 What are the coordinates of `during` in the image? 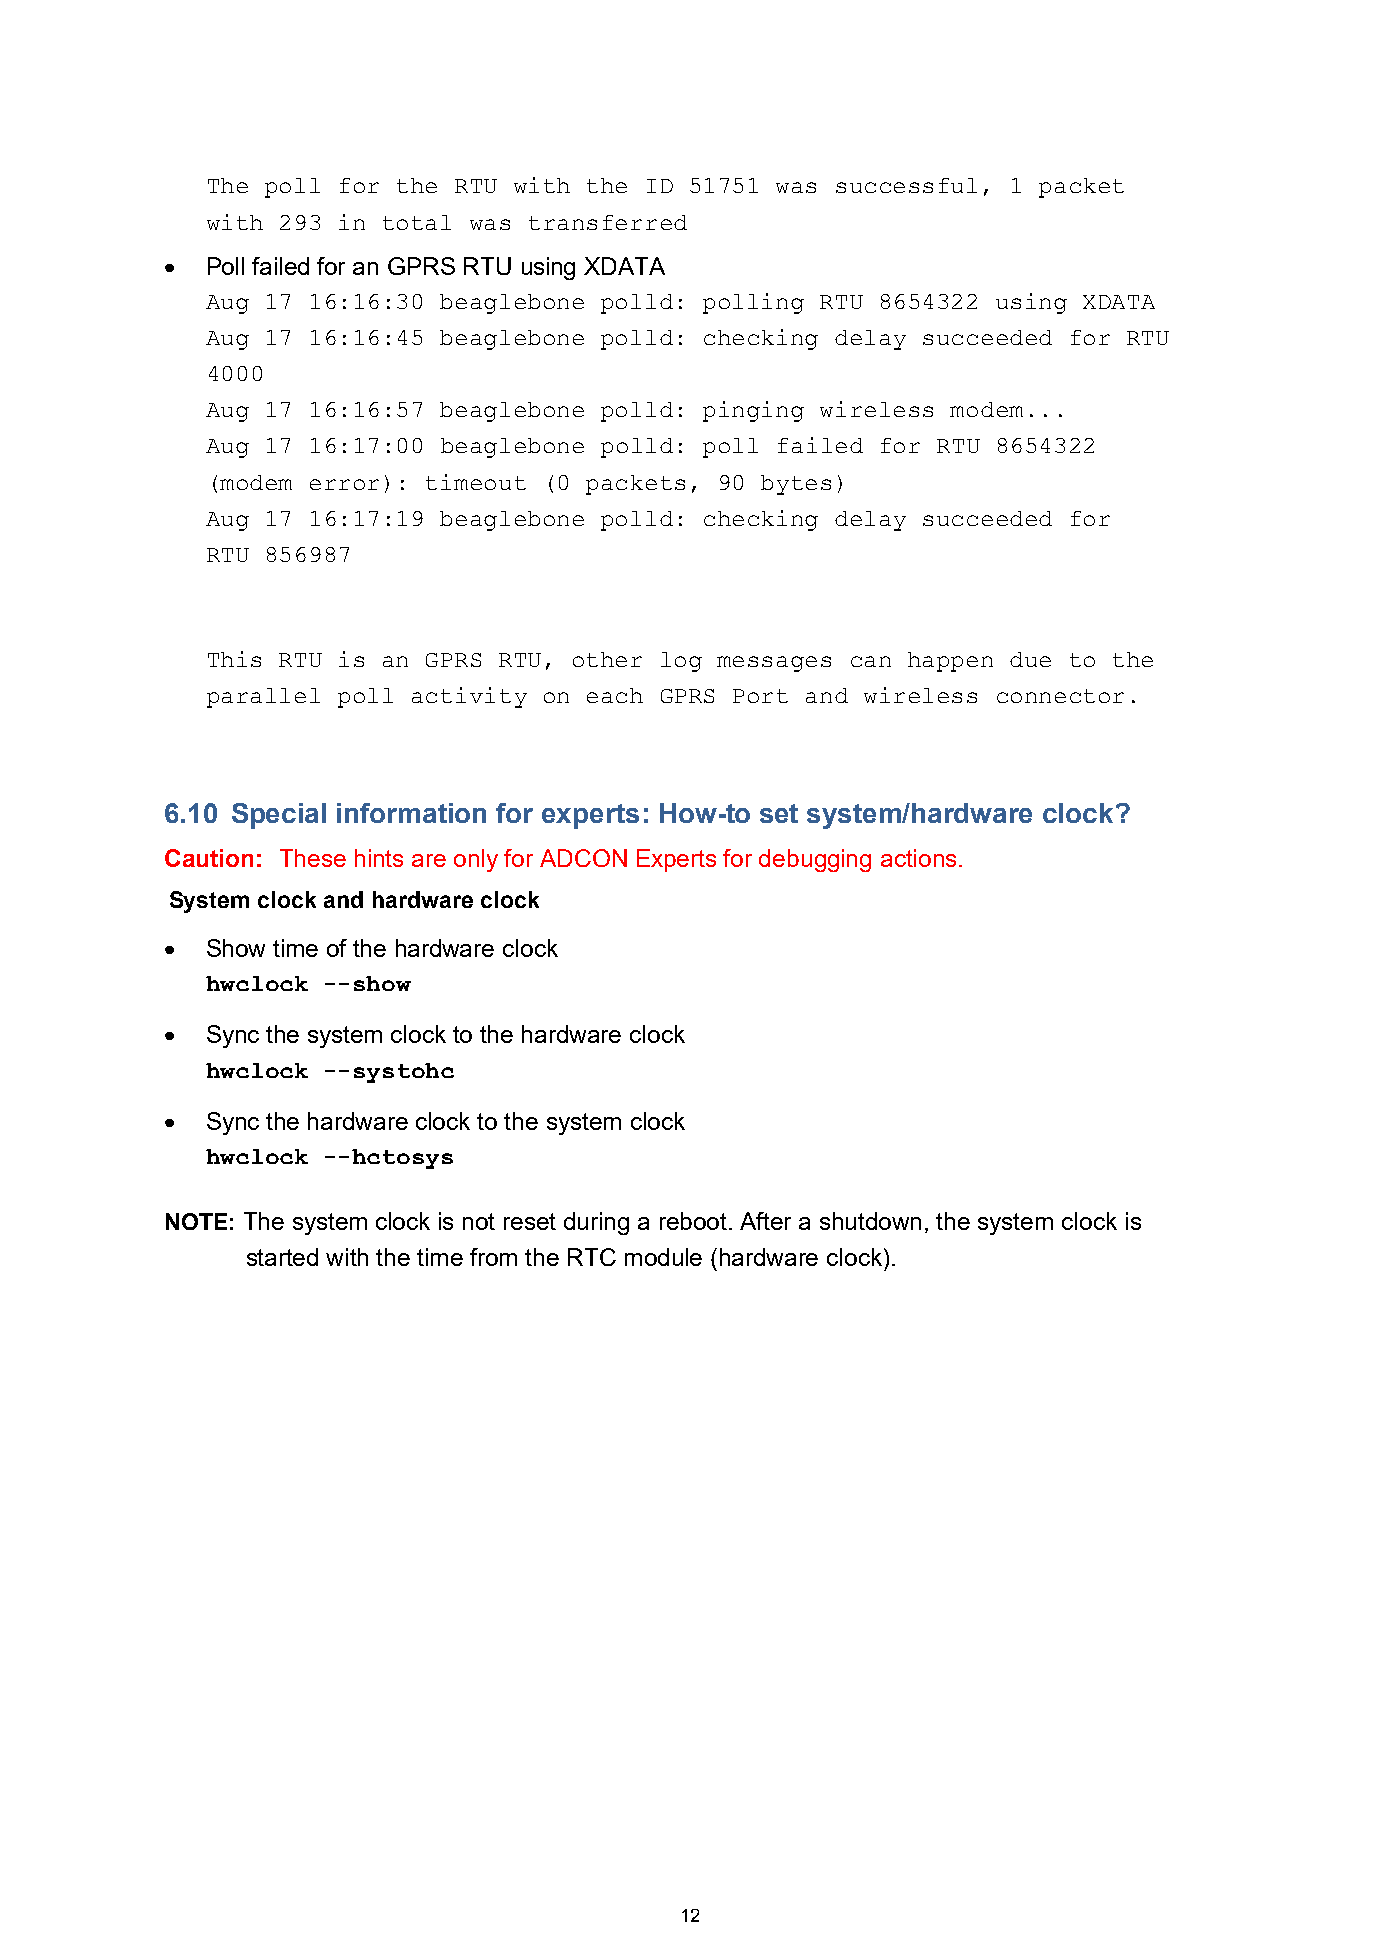 It's located at (596, 1223).
